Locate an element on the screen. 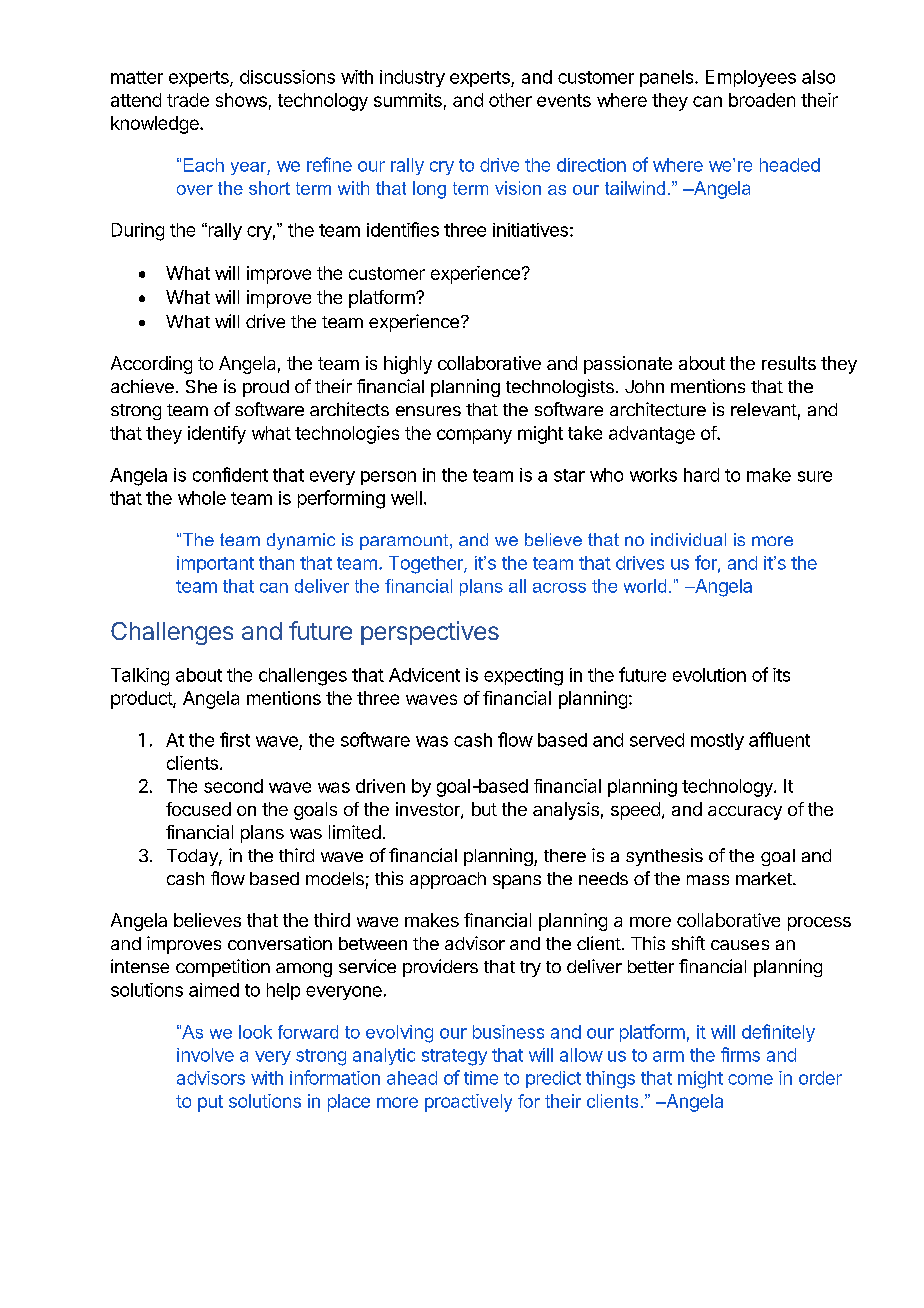  Together is located at coordinates (427, 565).
